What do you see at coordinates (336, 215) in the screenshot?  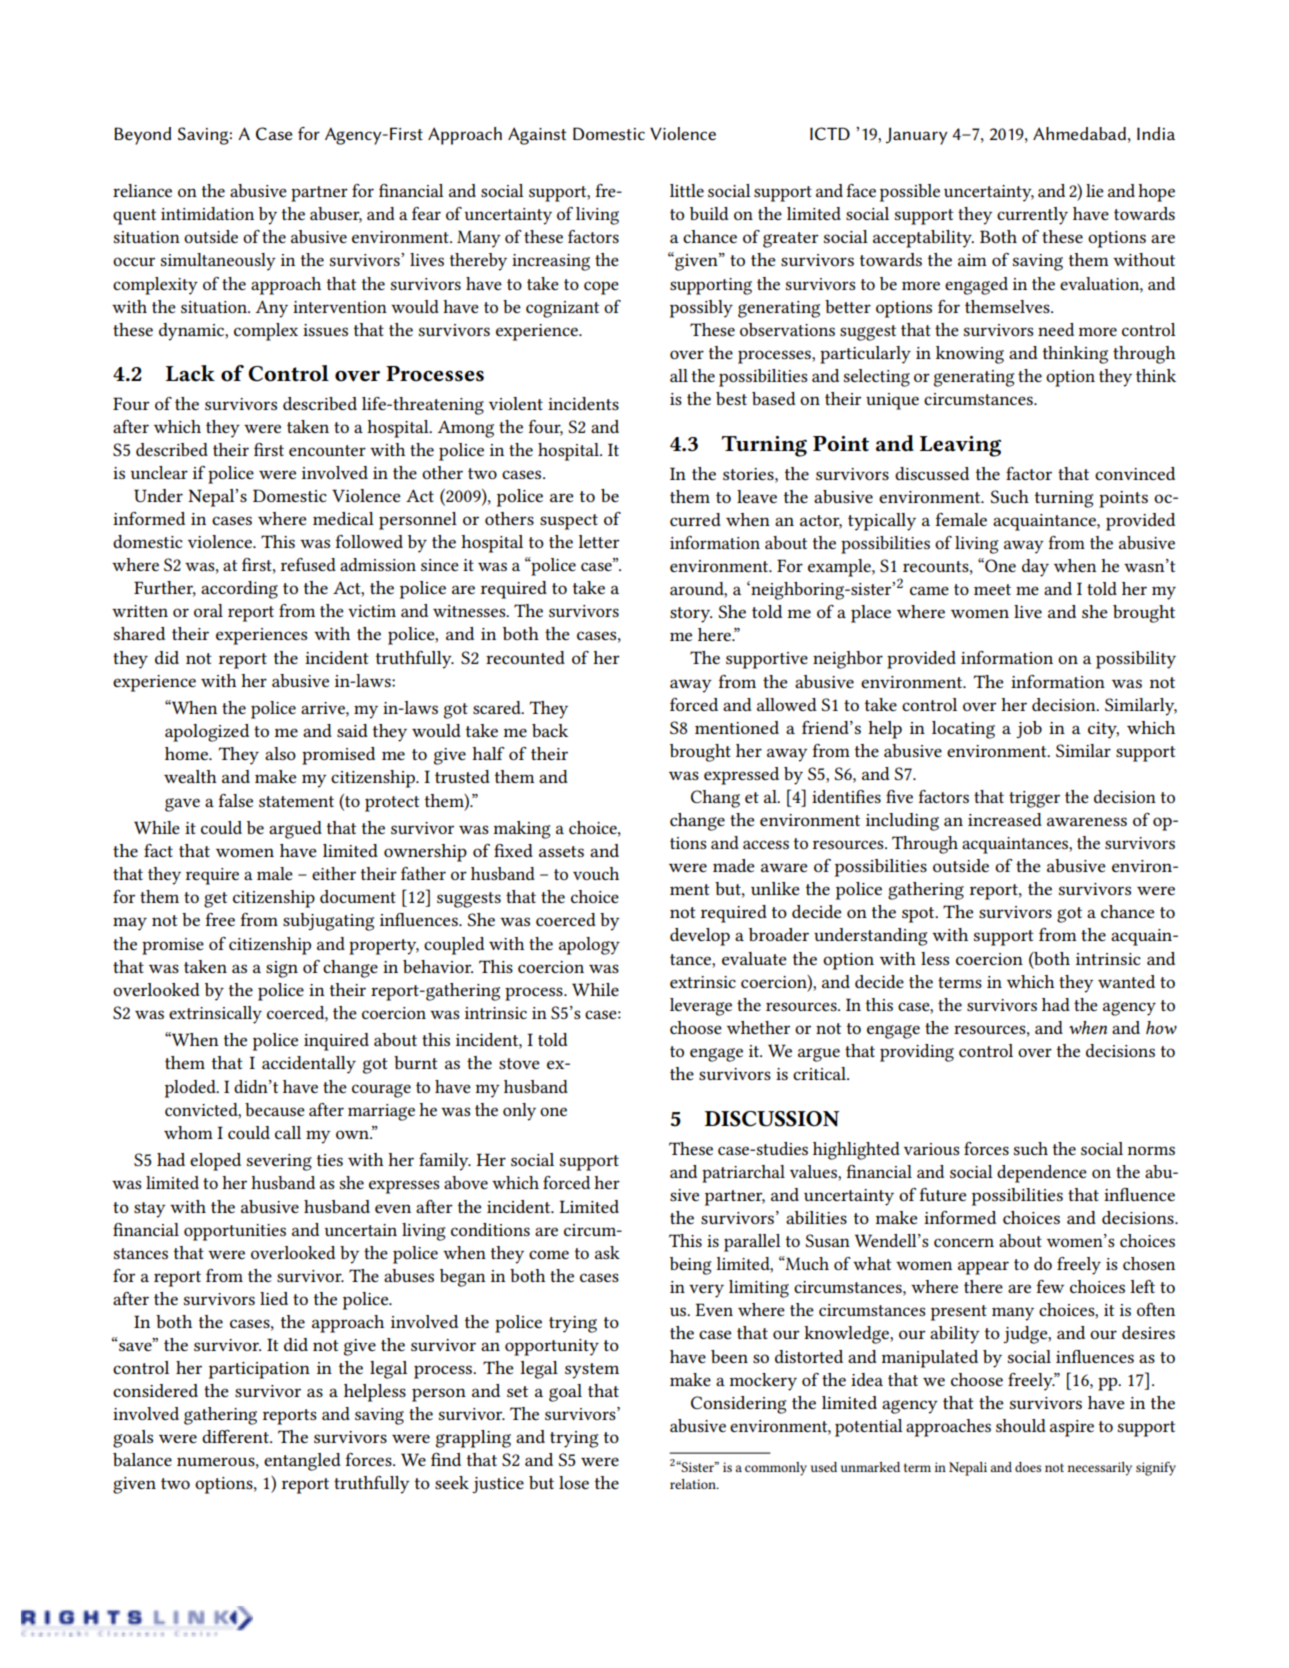 I see `abuser` at bounding box center [336, 215].
